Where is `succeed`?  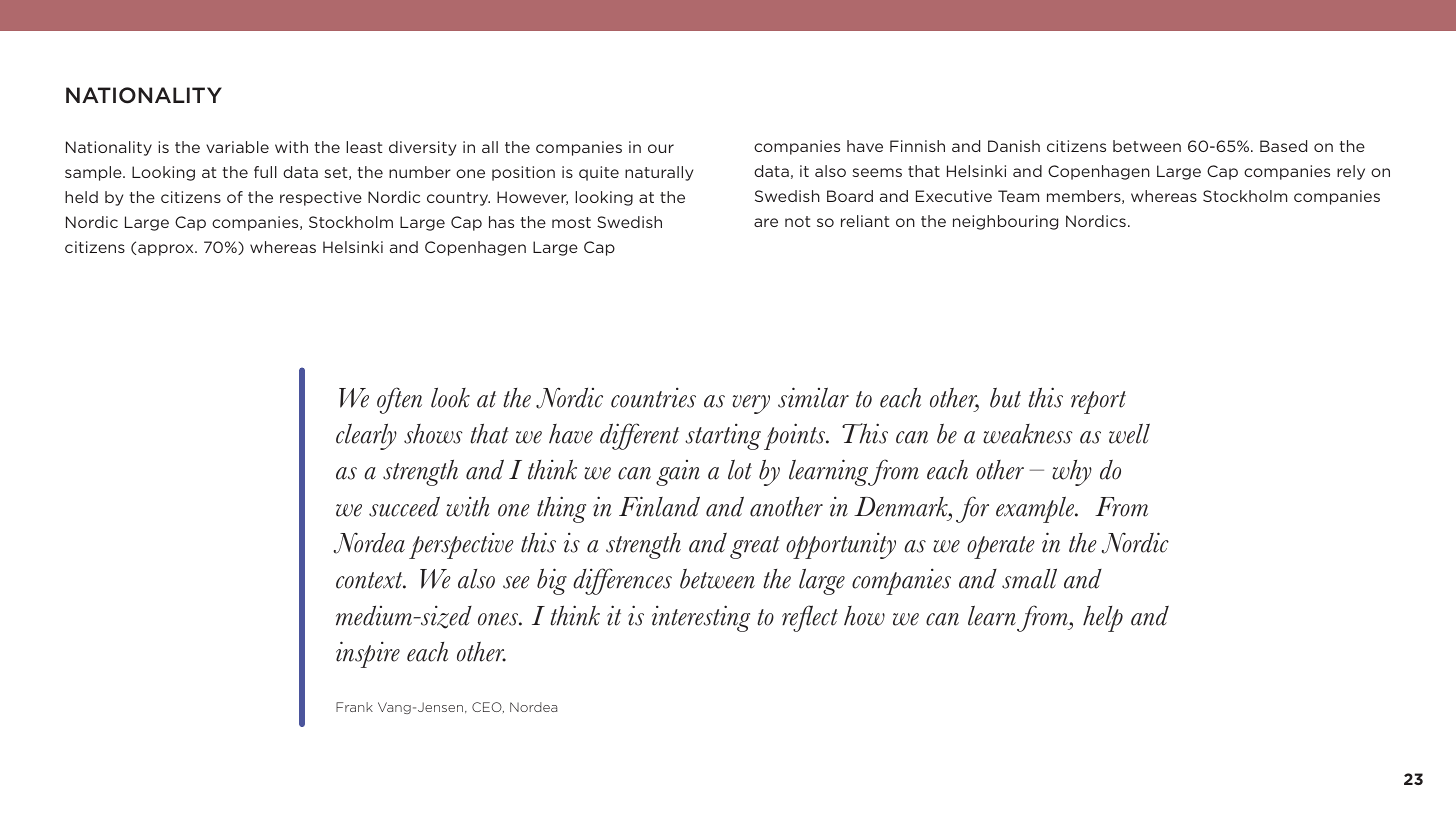
succeed is located at coordinates (404, 506).
